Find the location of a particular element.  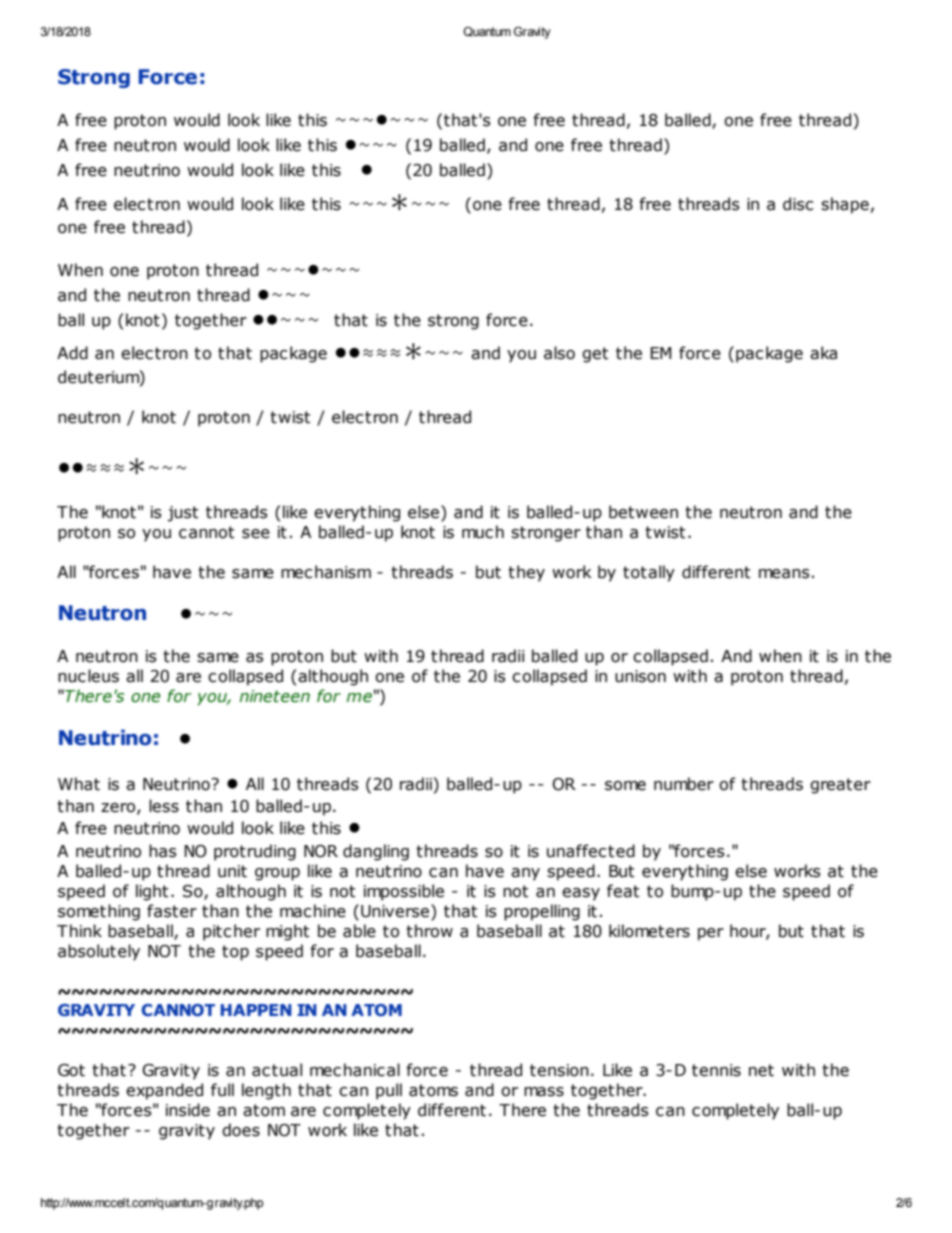

disc is located at coordinates (798, 204).
